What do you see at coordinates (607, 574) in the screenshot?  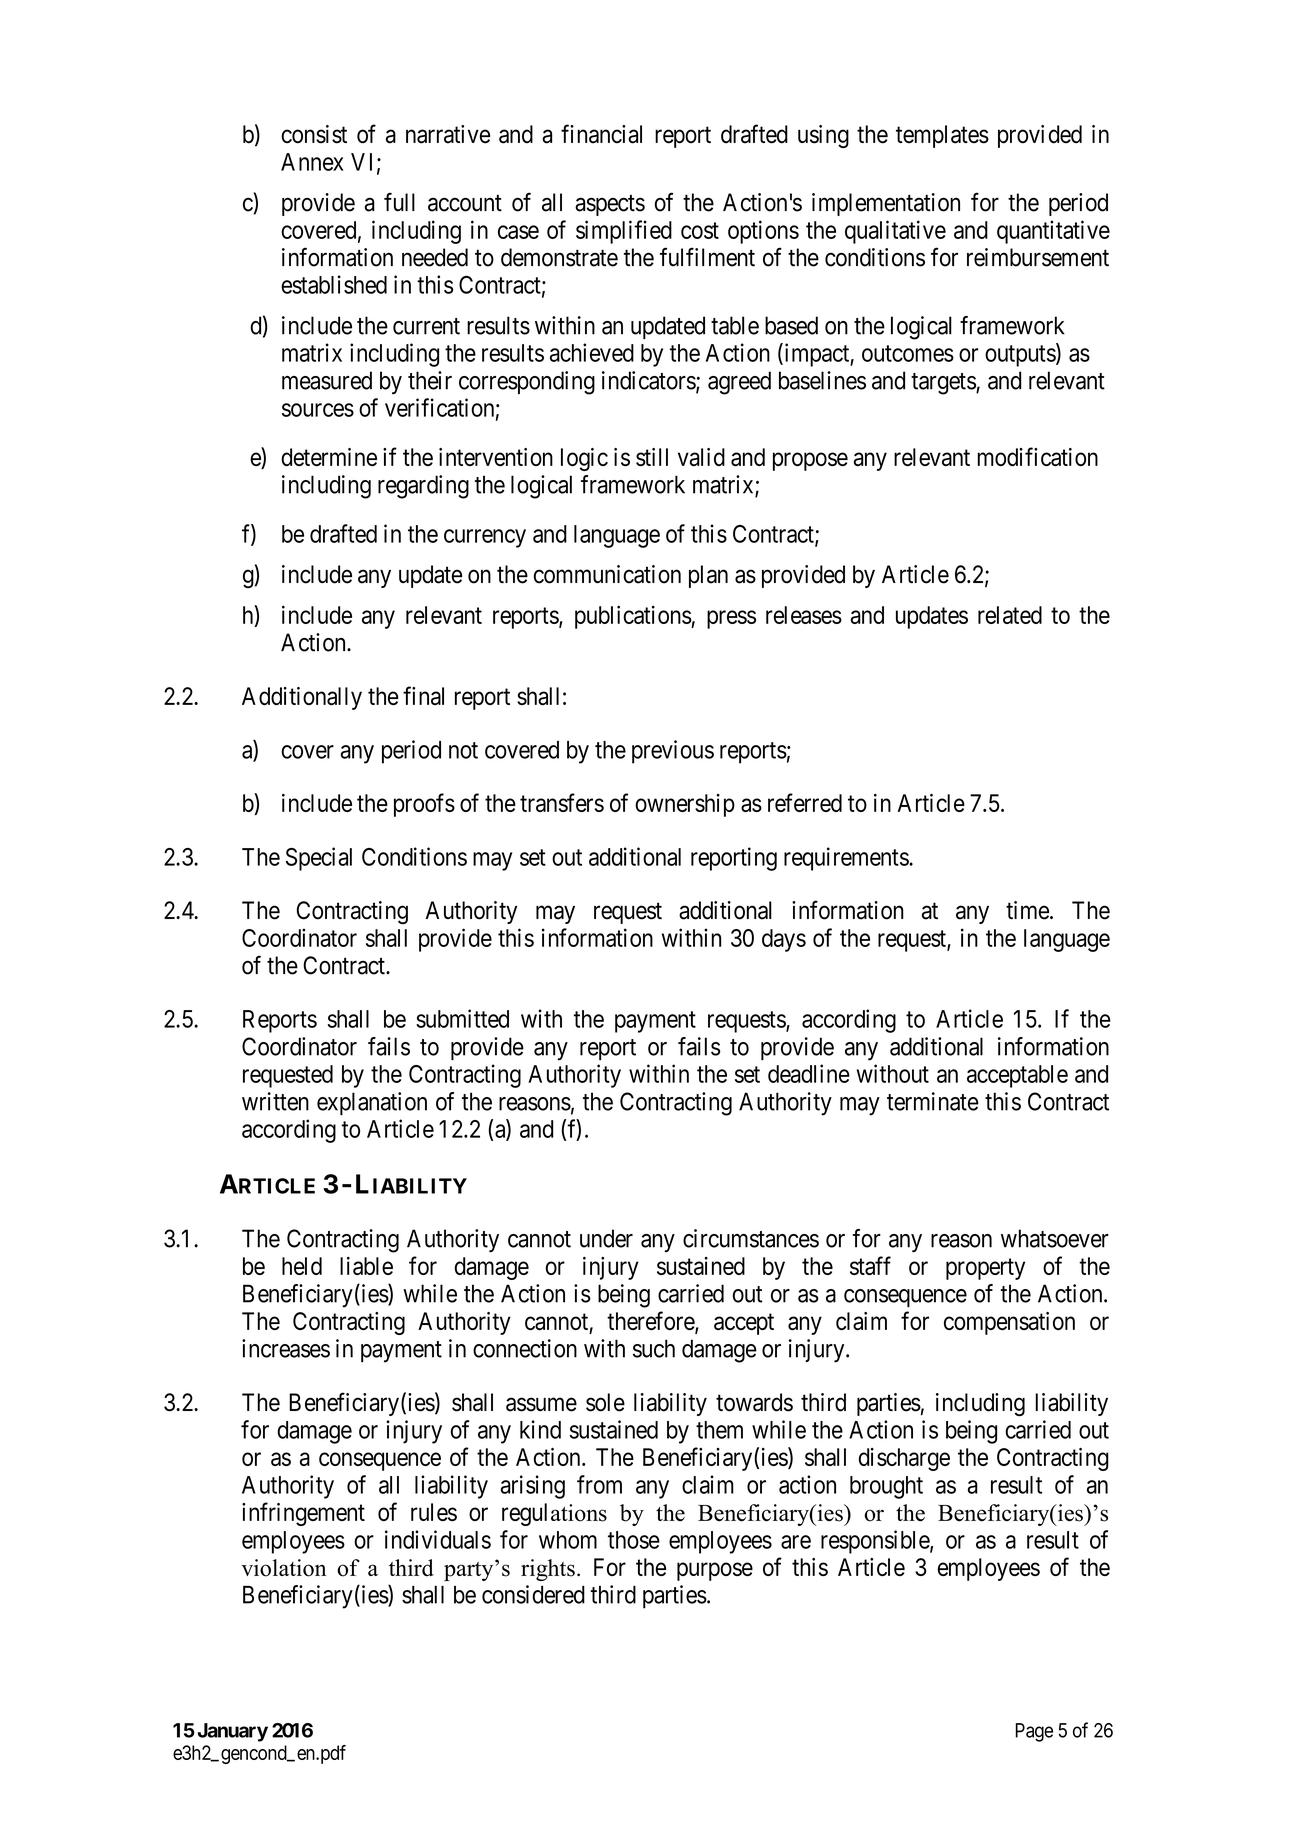 I see `communication` at bounding box center [607, 574].
